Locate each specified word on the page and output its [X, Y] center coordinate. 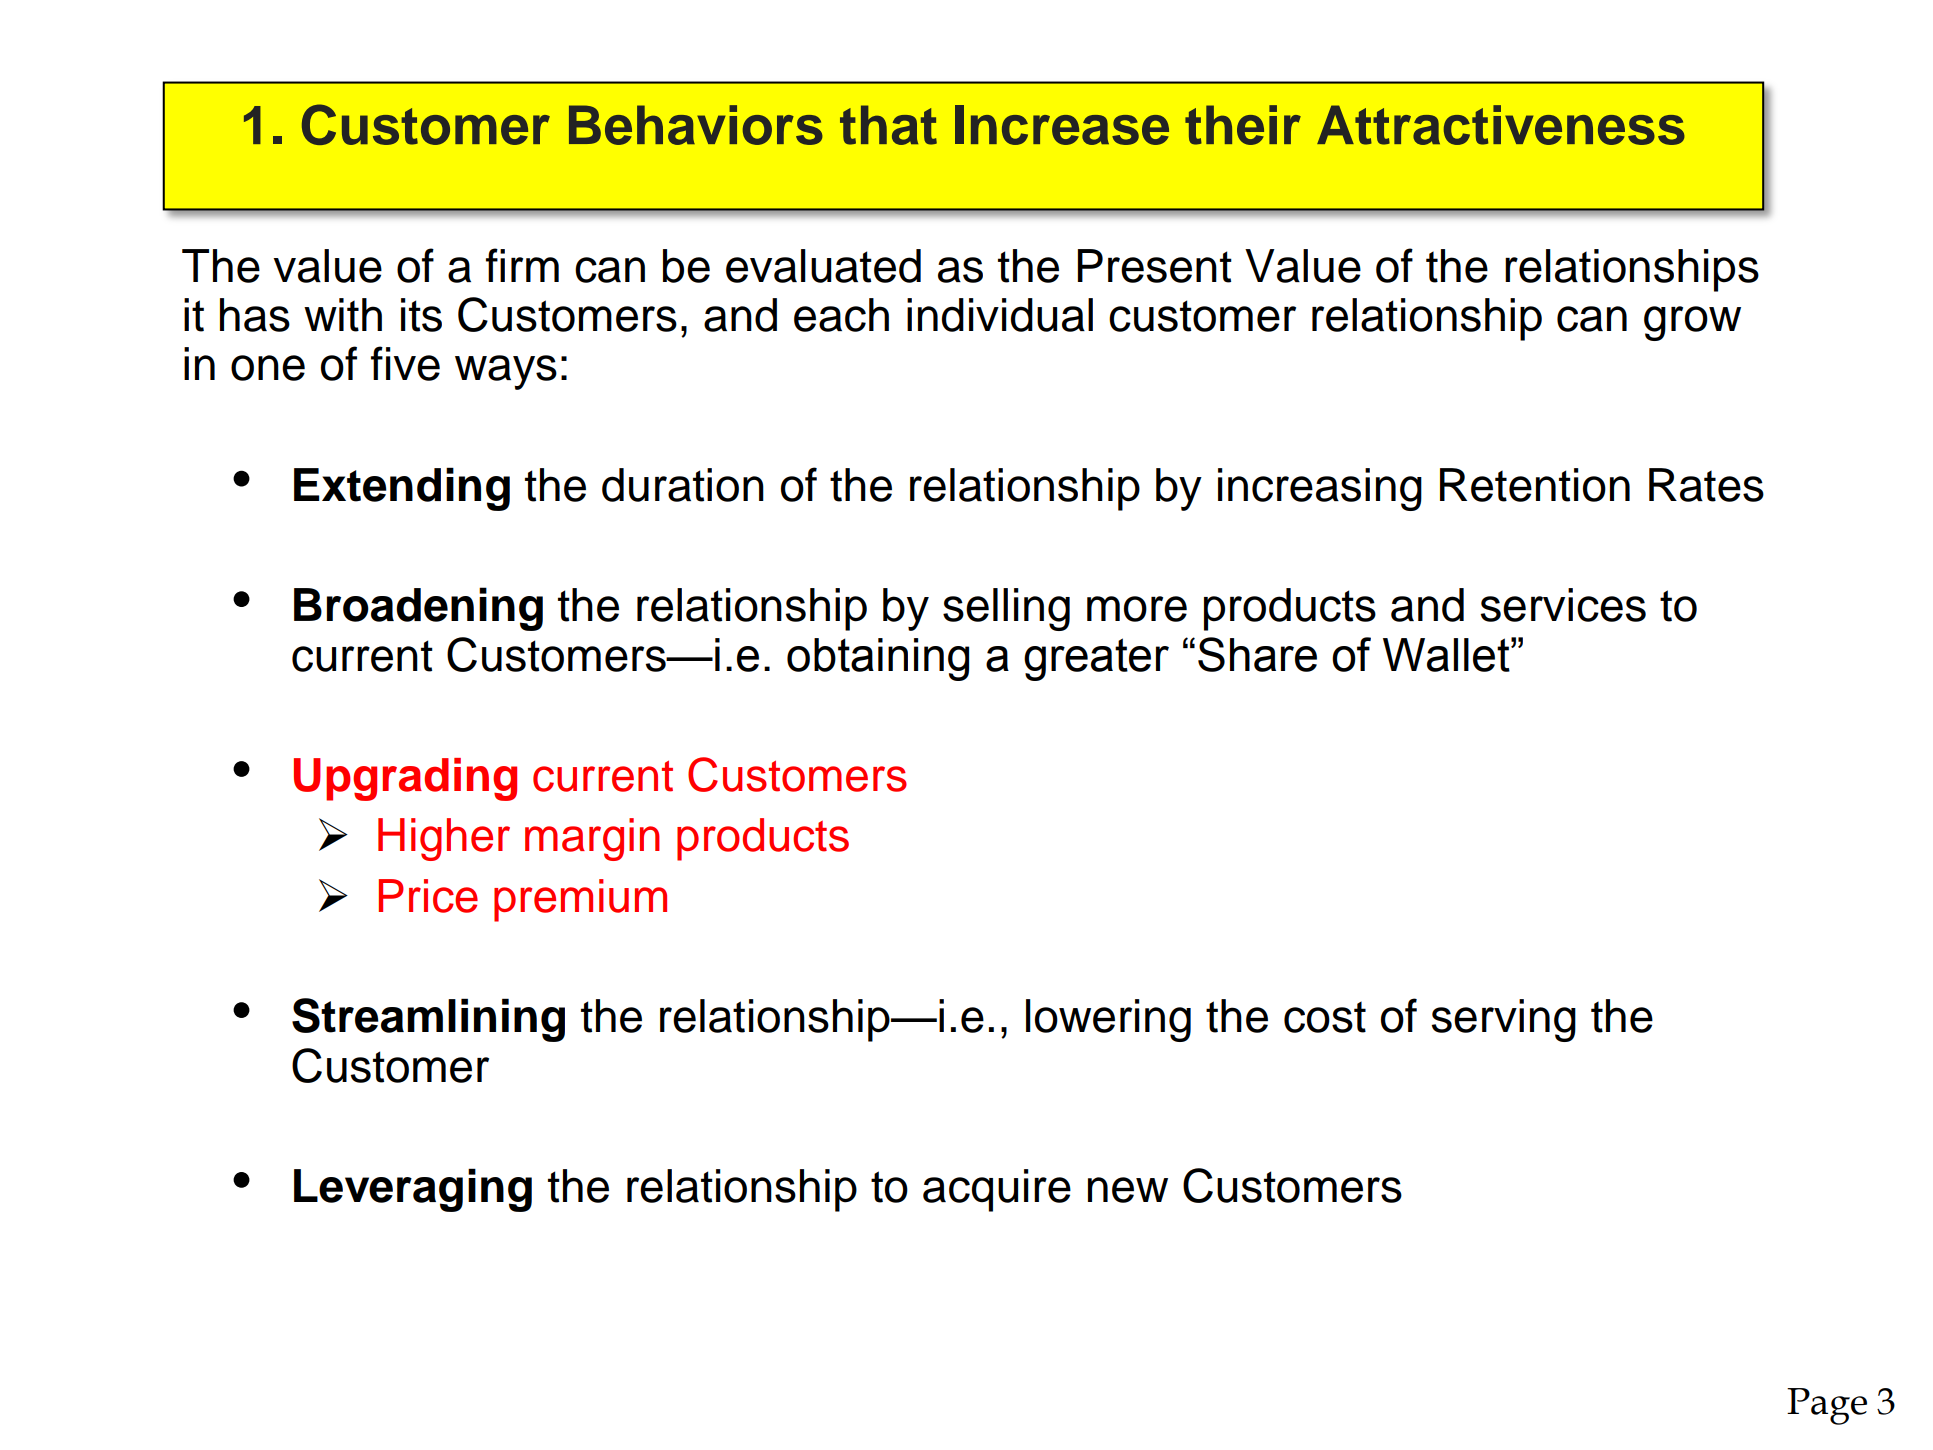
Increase [1062, 125]
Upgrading [405, 779]
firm [522, 265]
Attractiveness [1501, 125]
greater [1096, 659]
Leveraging [413, 1190]
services [1563, 605]
